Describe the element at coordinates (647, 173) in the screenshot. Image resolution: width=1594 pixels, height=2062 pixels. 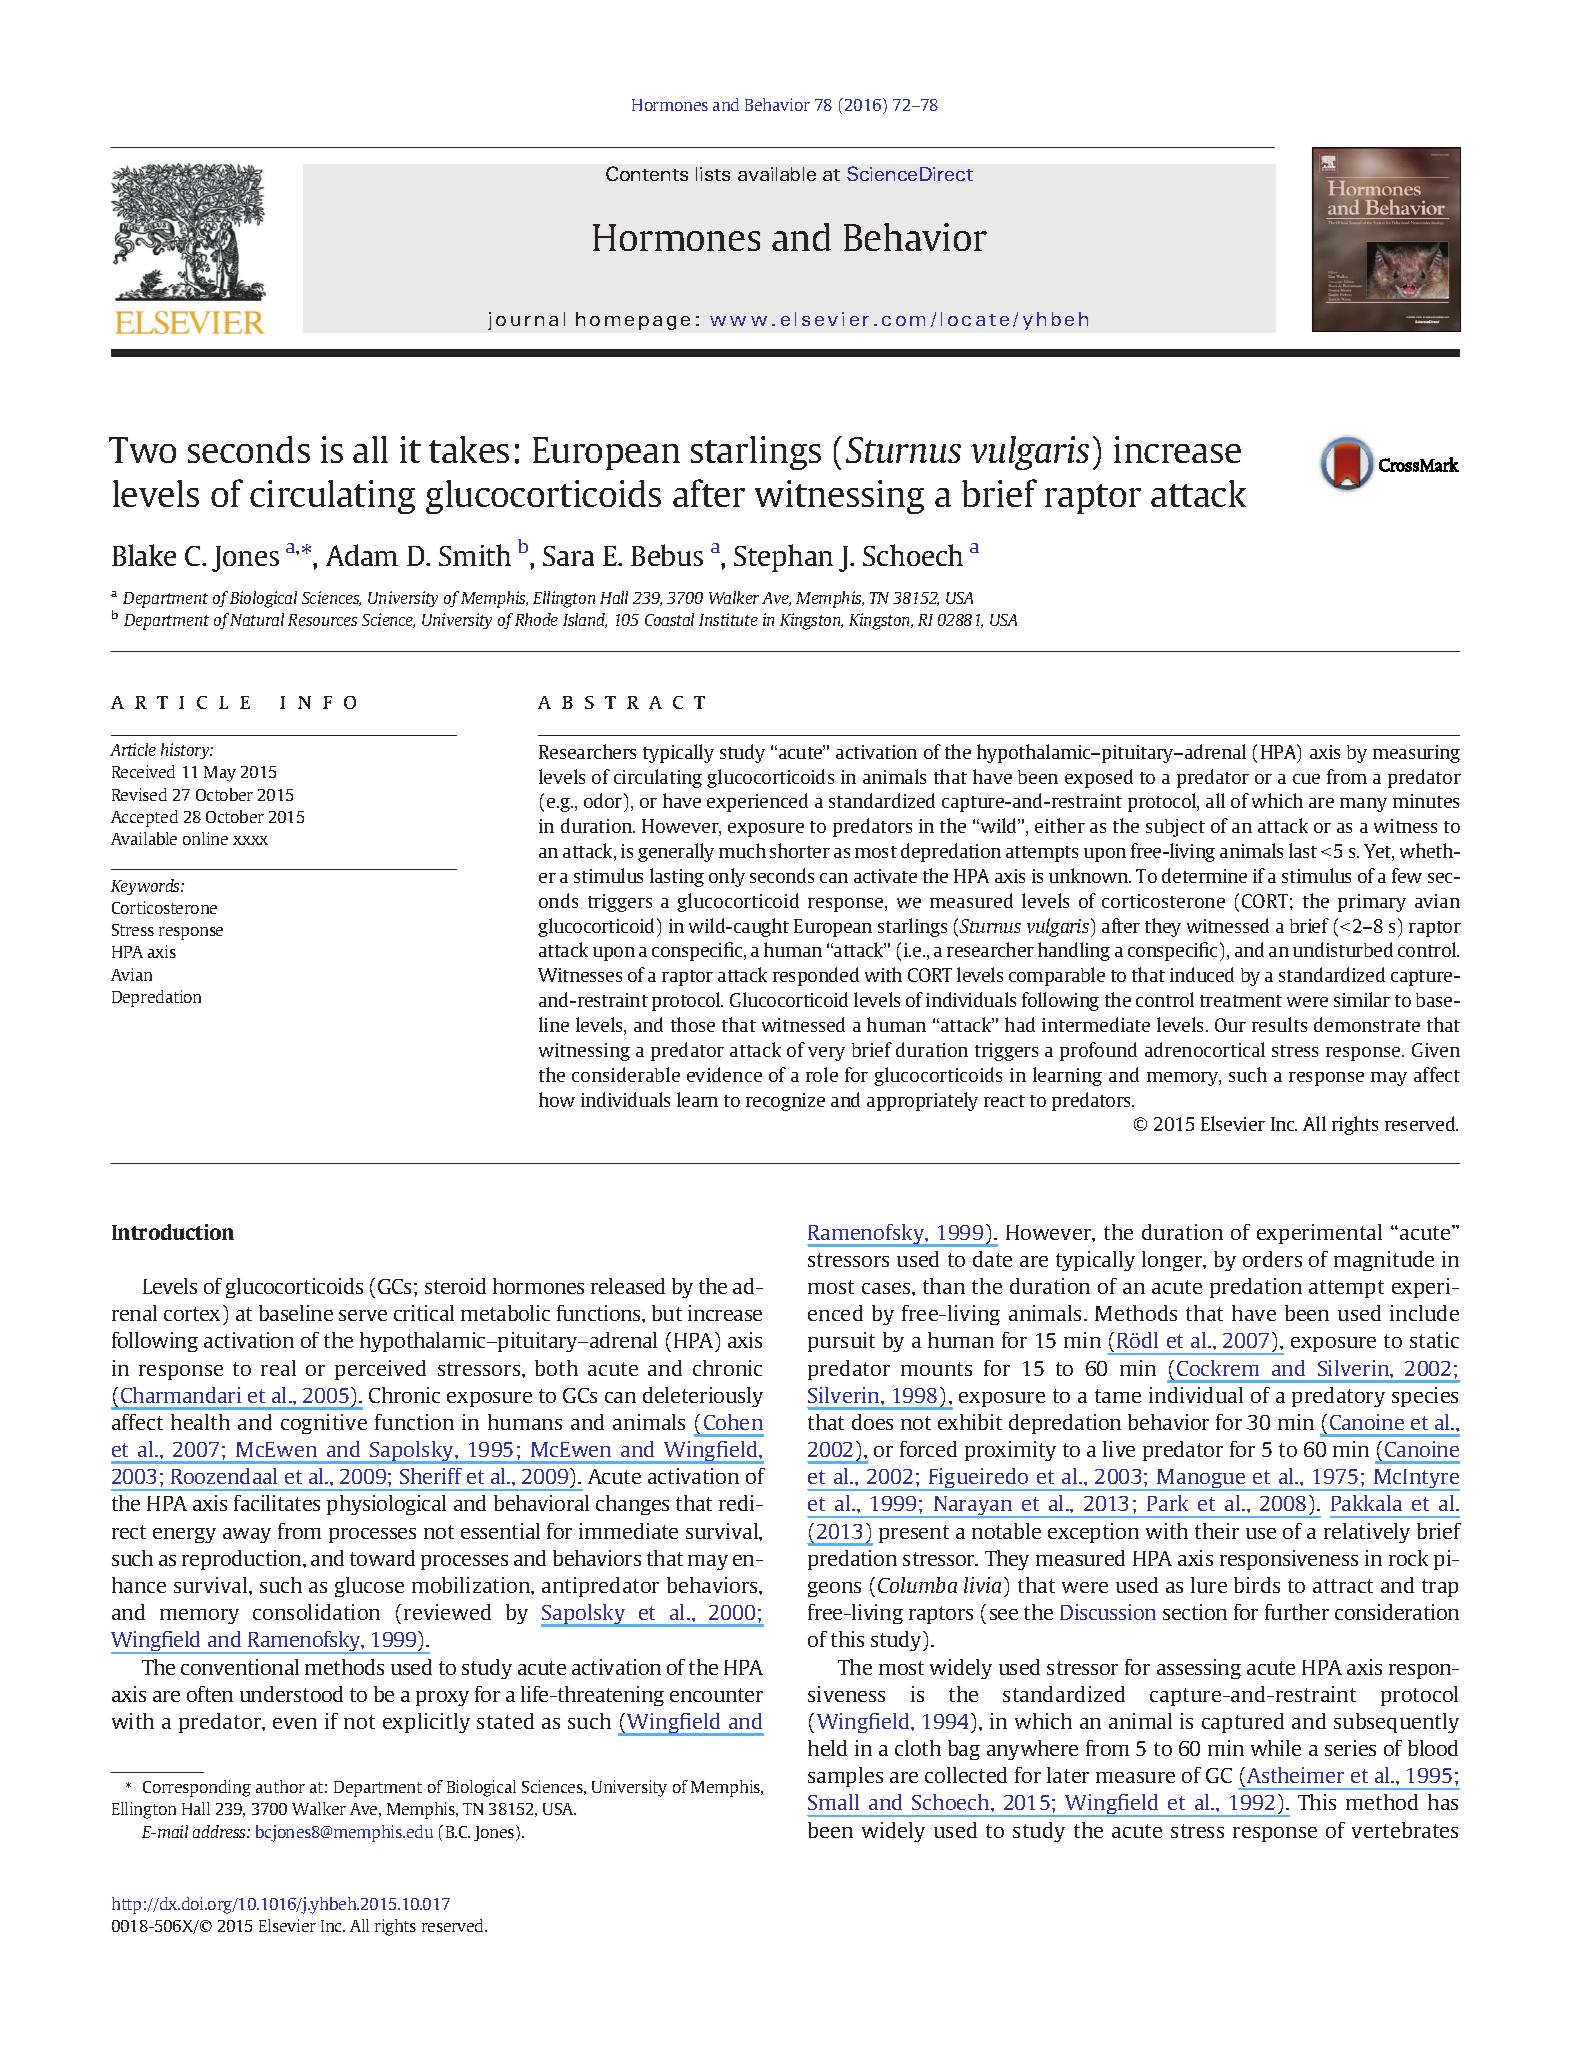
I see `Contents` at that location.
